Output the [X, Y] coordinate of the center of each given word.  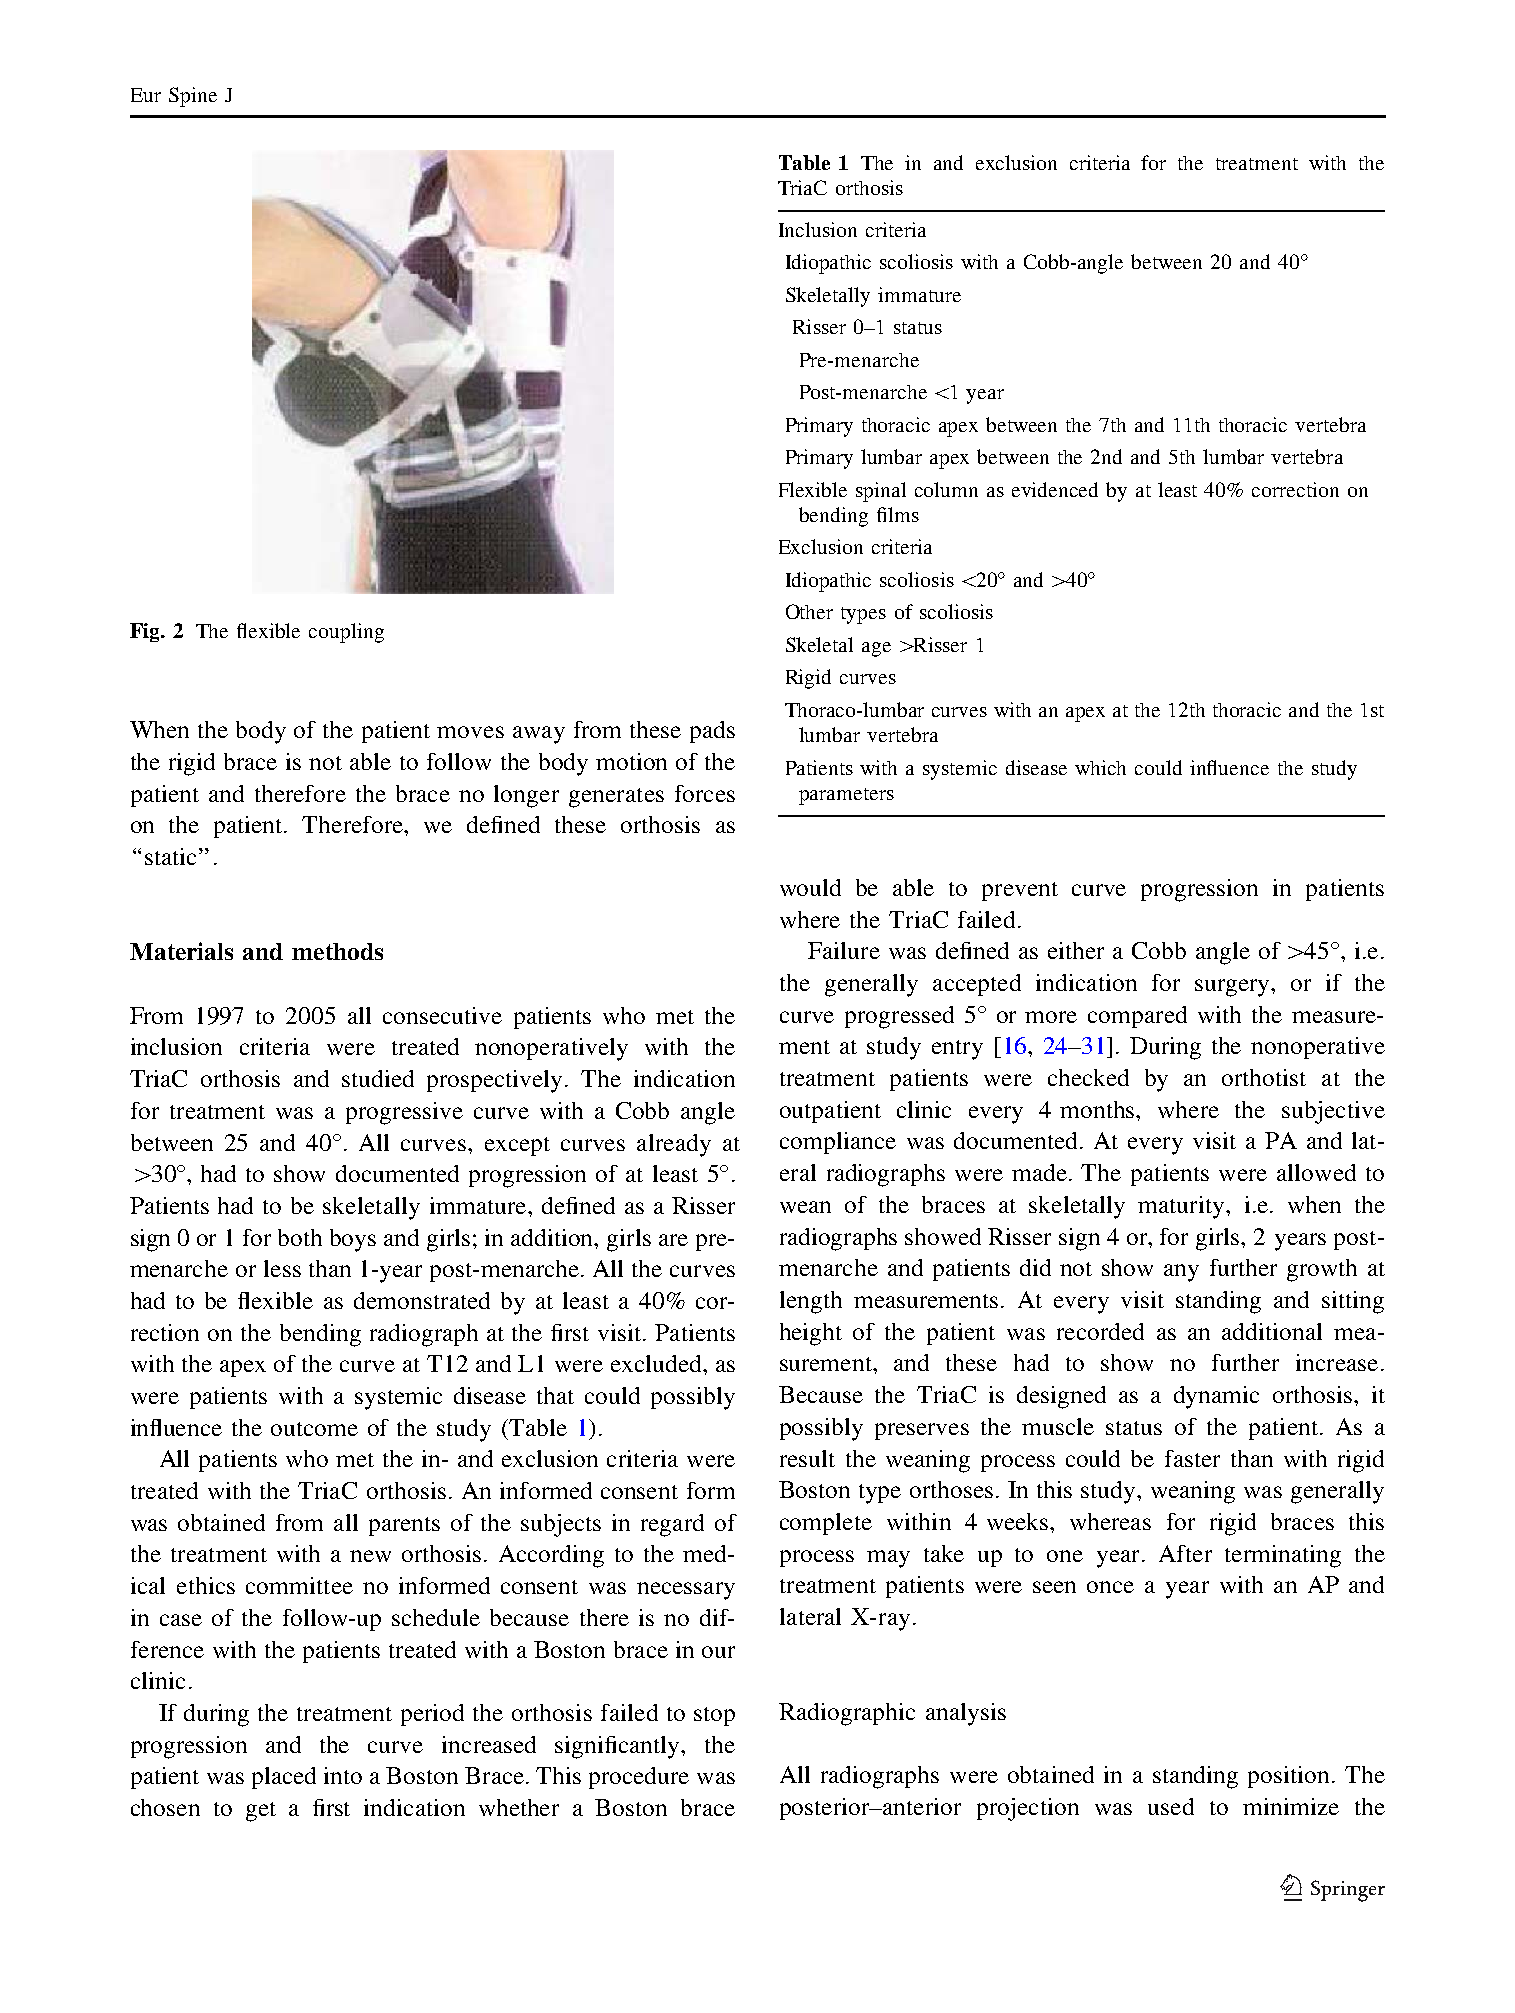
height [811, 1334]
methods [337, 951]
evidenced [1055, 489]
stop [714, 1716]
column [946, 489]
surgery [1233, 988]
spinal [881, 492]
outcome [314, 1429]
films [898, 514]
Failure [844, 950]
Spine [193, 97]
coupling [346, 633]
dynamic [1216, 1397]
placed [284, 1778]
